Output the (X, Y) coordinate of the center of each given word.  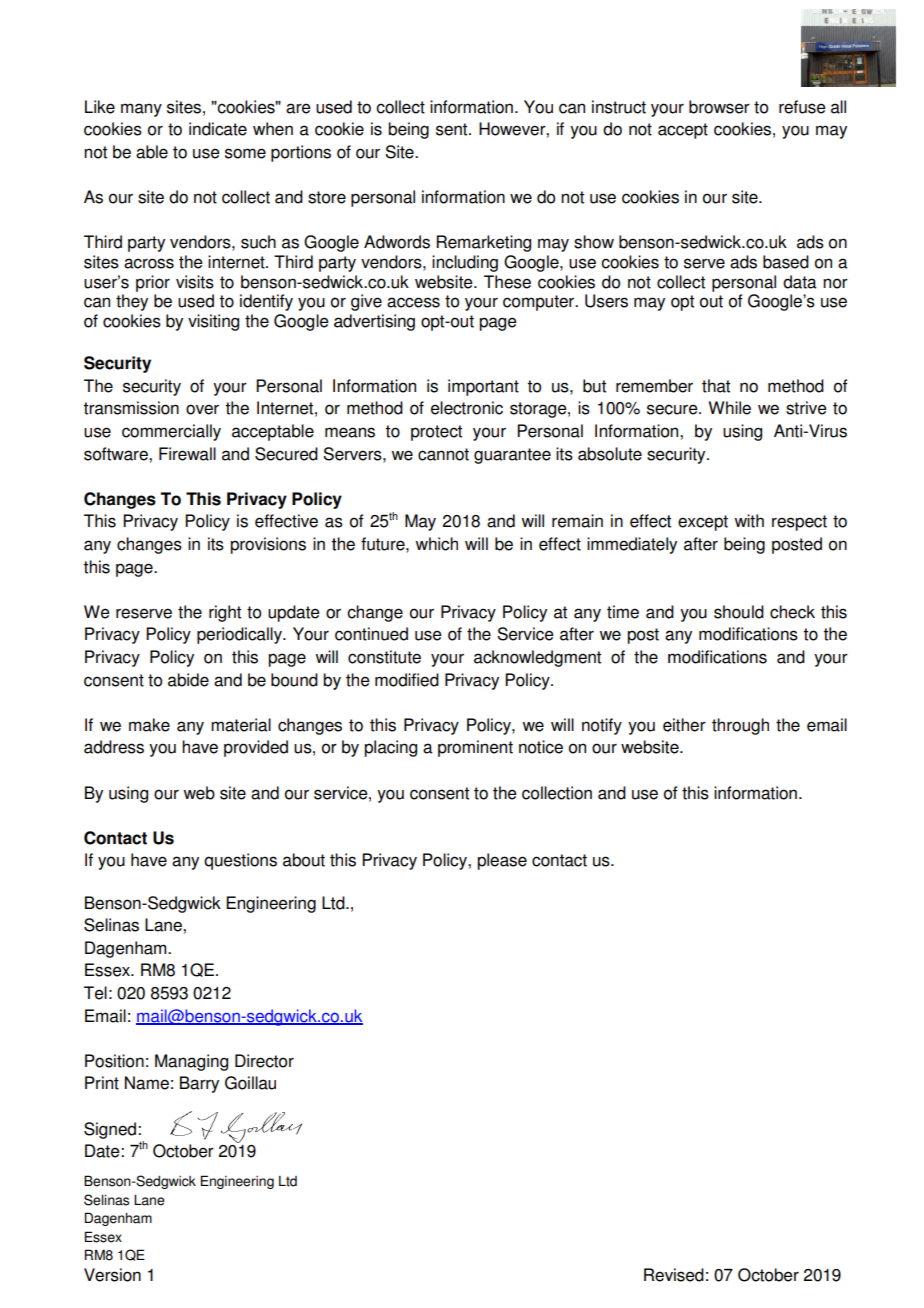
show (594, 242)
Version (112, 1275)
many (141, 110)
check (792, 612)
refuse (802, 107)
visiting (213, 322)
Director (264, 1061)
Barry (199, 1084)
